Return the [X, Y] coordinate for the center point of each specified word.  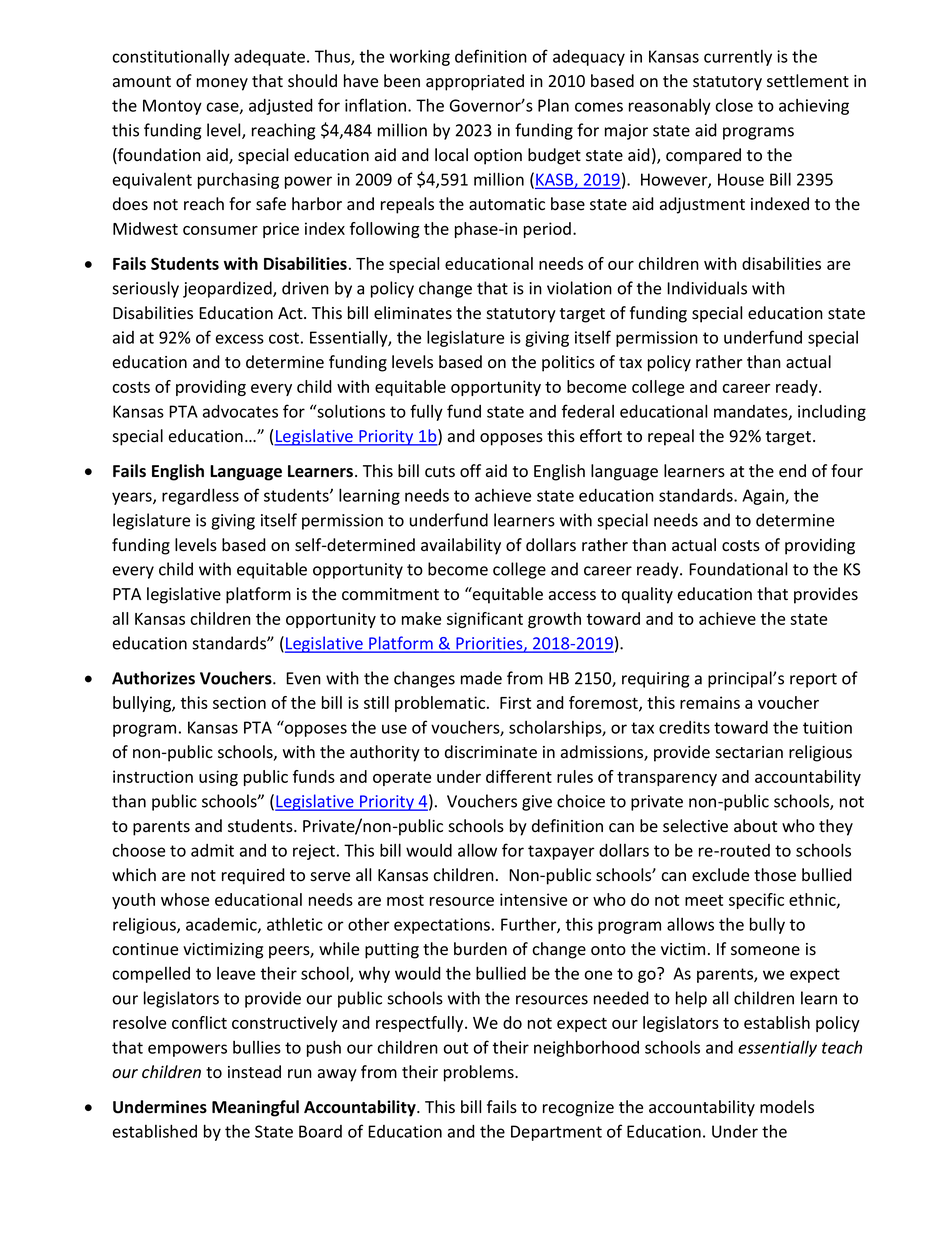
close [734, 105]
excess [240, 339]
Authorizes [153, 678]
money [222, 84]
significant [485, 620]
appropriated [475, 82]
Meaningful [255, 1108]
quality [647, 595]
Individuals [707, 288]
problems [480, 1073]
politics [568, 363]
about [755, 826]
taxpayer [561, 852]
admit [212, 850]
